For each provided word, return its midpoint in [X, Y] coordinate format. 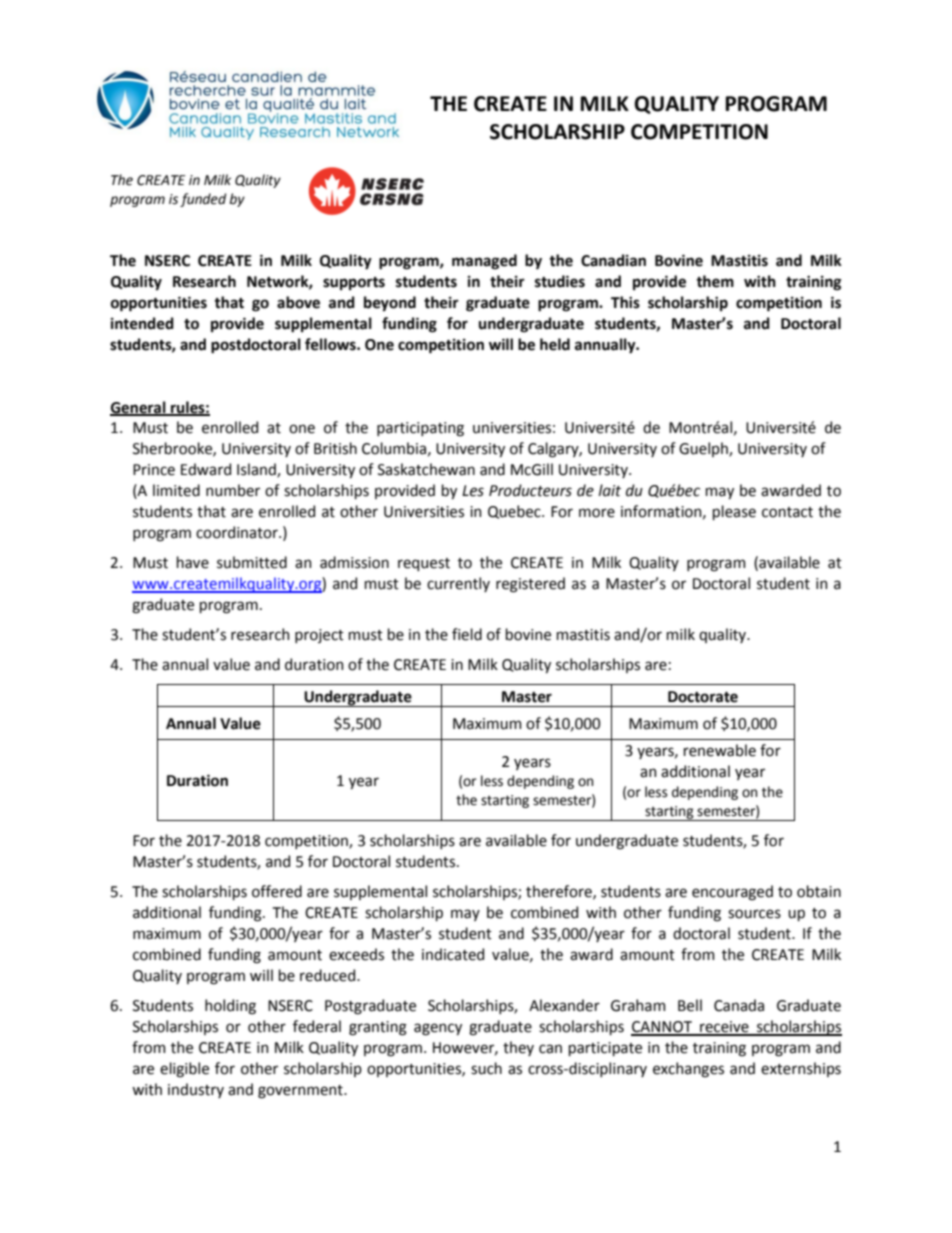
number [233, 490]
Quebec [515, 512]
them [715, 281]
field [467, 634]
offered [277, 891]
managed [484, 262]
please [734, 512]
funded [203, 200]
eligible [184, 1070]
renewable [720, 750]
